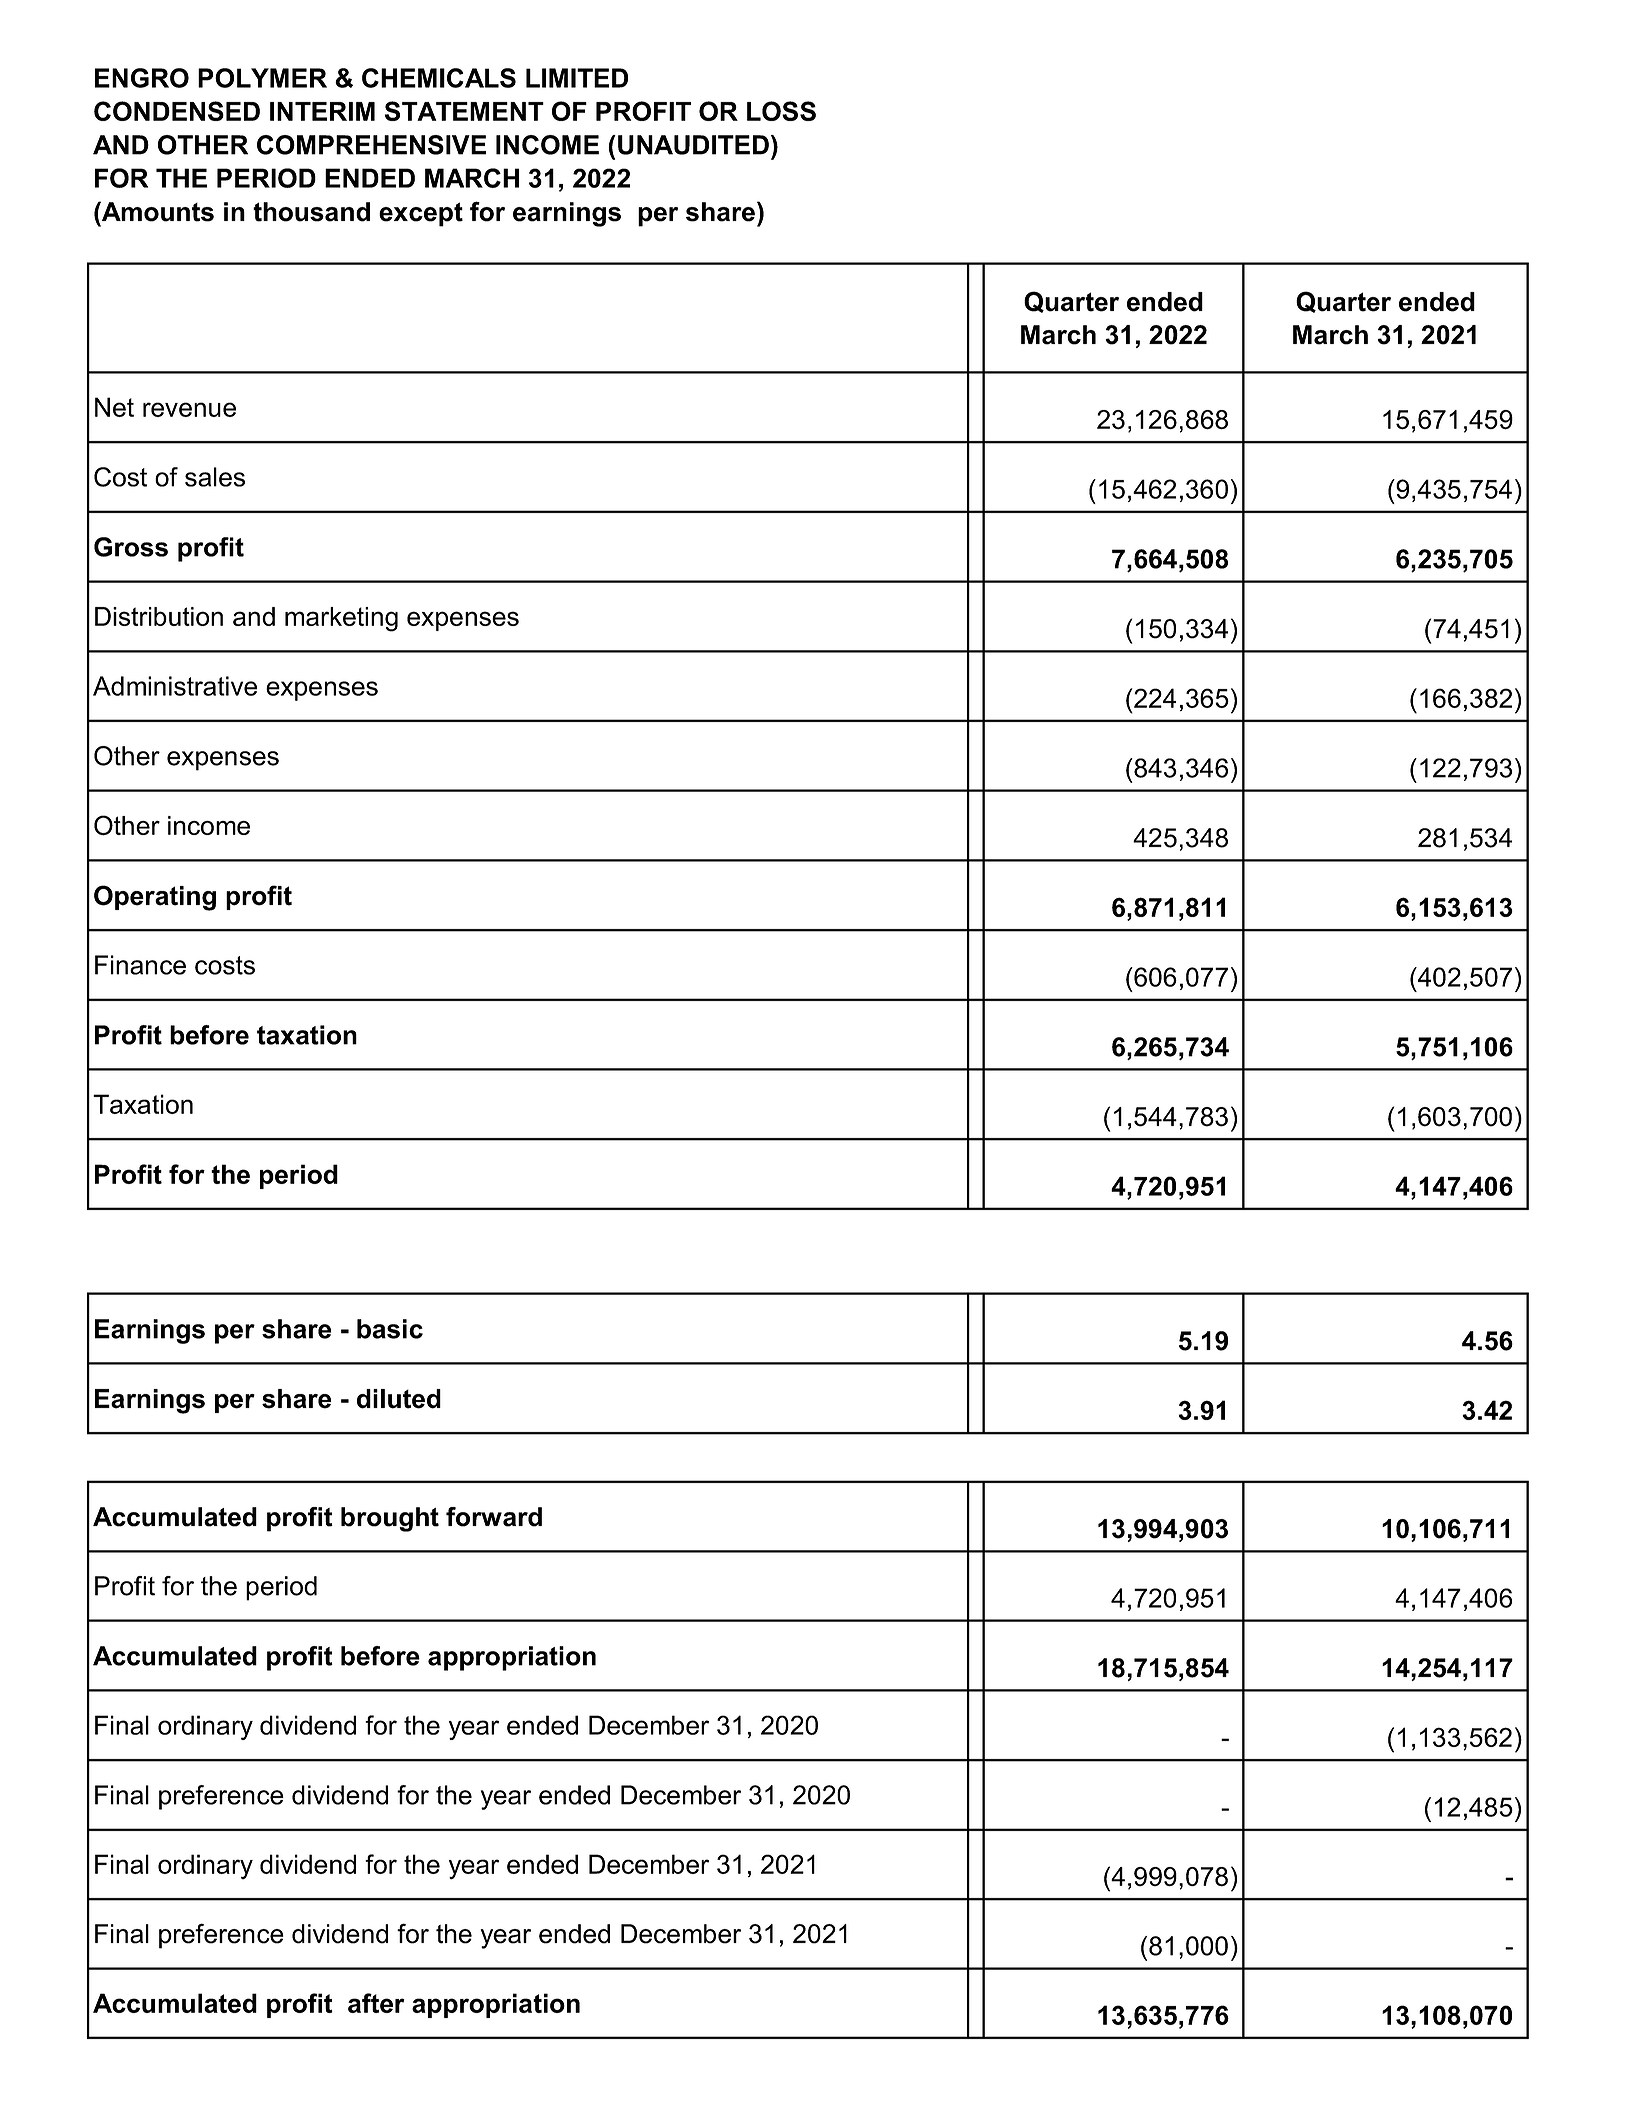 The width and height of the screenshot is (1638, 2120). I want to click on diluted, so click(399, 1399).
